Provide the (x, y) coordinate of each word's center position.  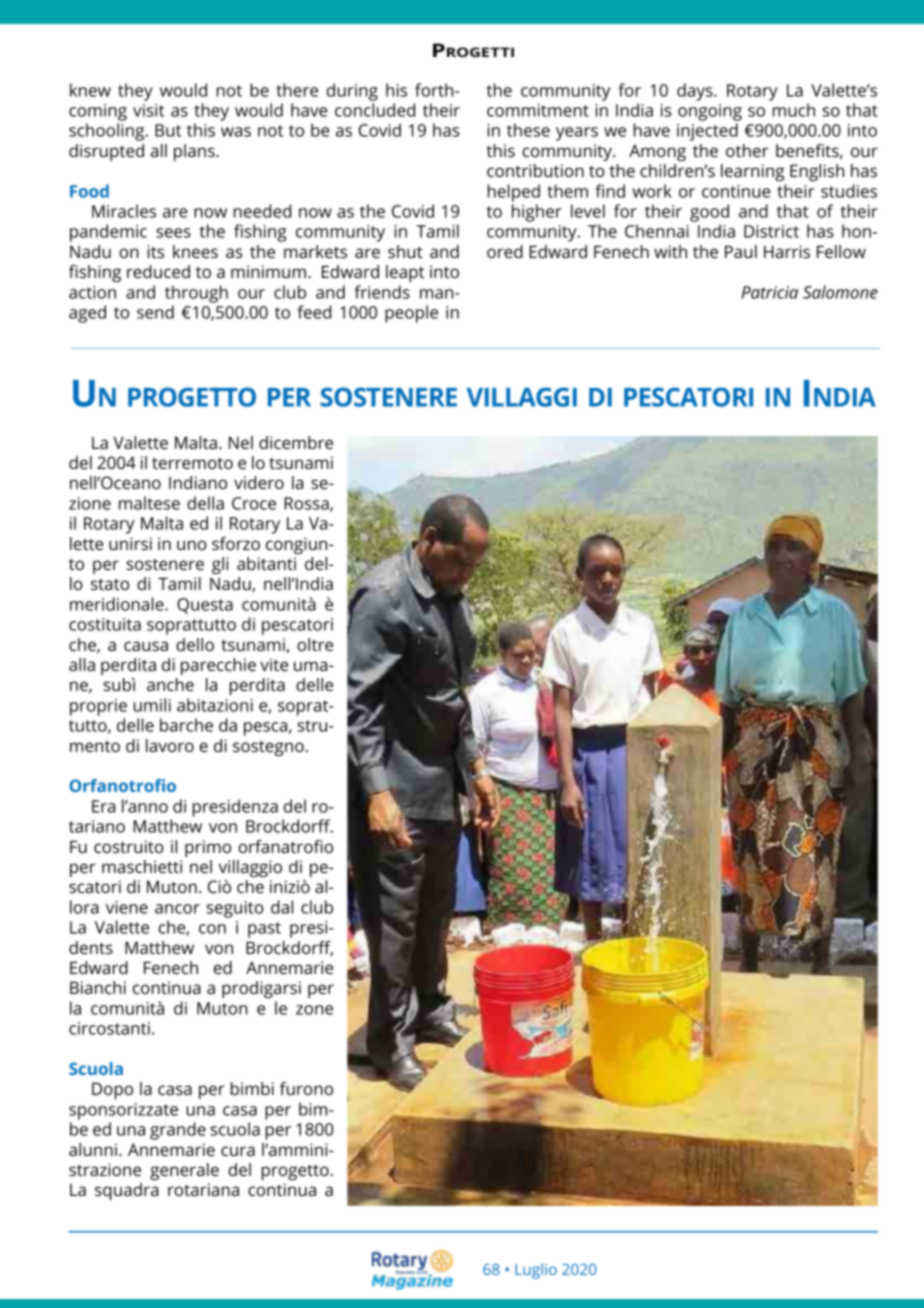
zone (314, 1010)
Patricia (769, 292)
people (411, 314)
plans (195, 152)
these (528, 130)
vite (274, 664)
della (205, 503)
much (794, 110)
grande (178, 1131)
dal (282, 907)
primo (208, 848)
